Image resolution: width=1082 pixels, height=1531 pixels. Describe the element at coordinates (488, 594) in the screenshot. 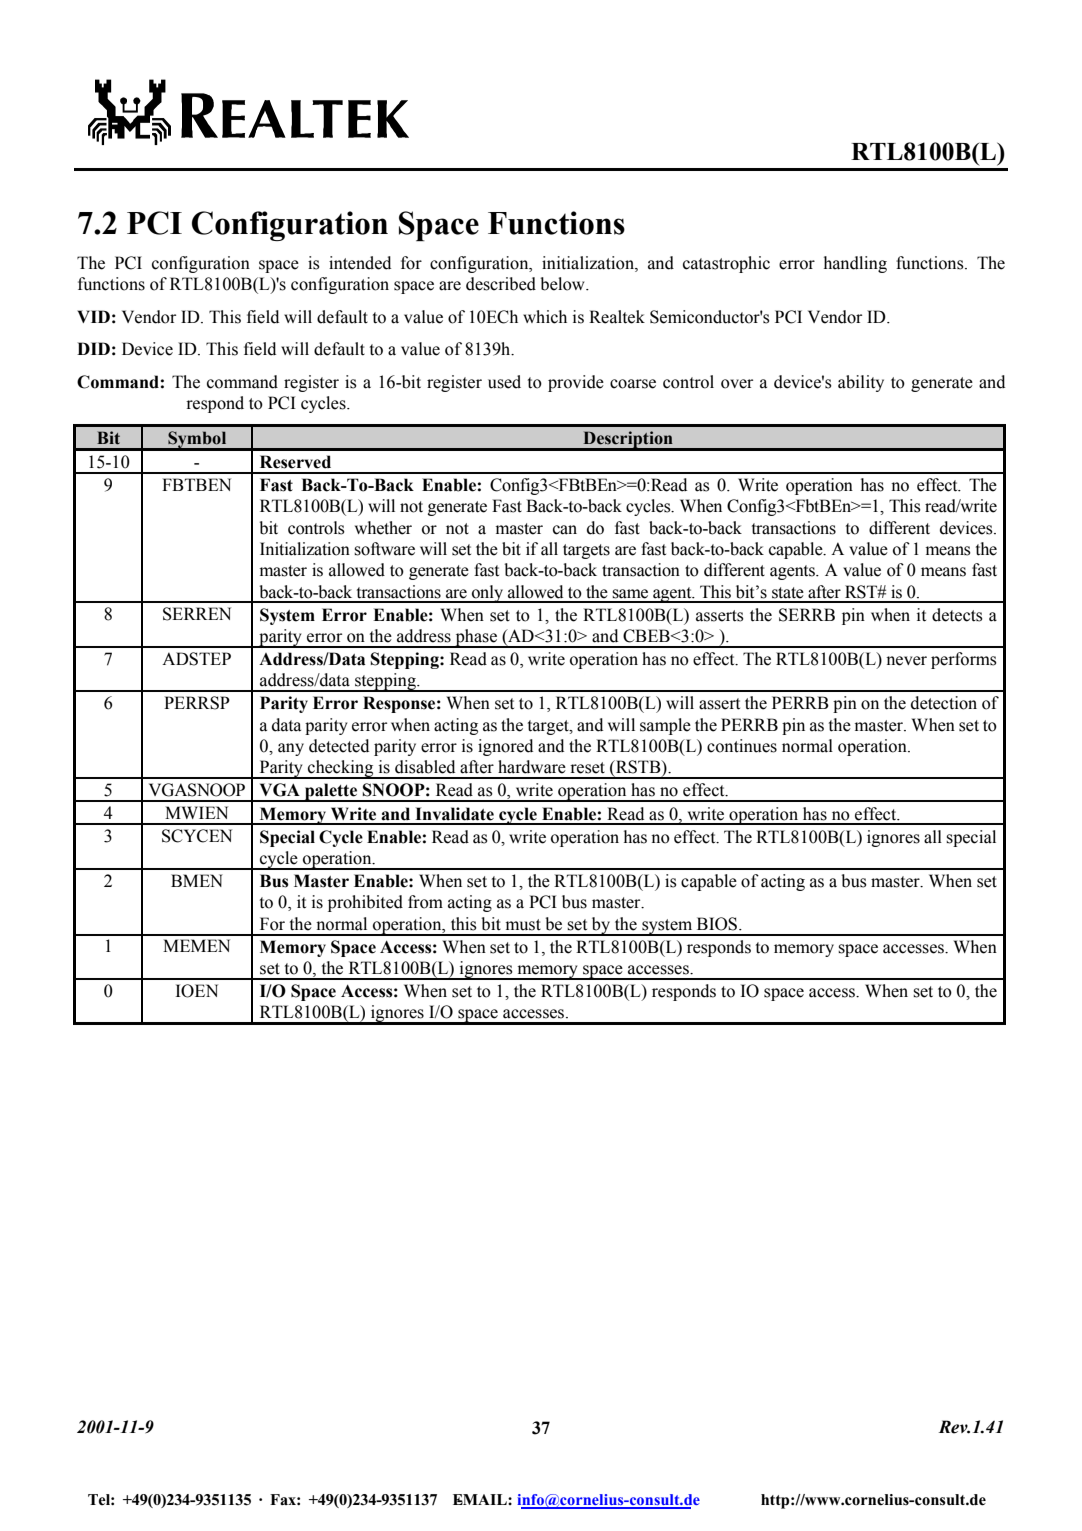

I see `only` at that location.
